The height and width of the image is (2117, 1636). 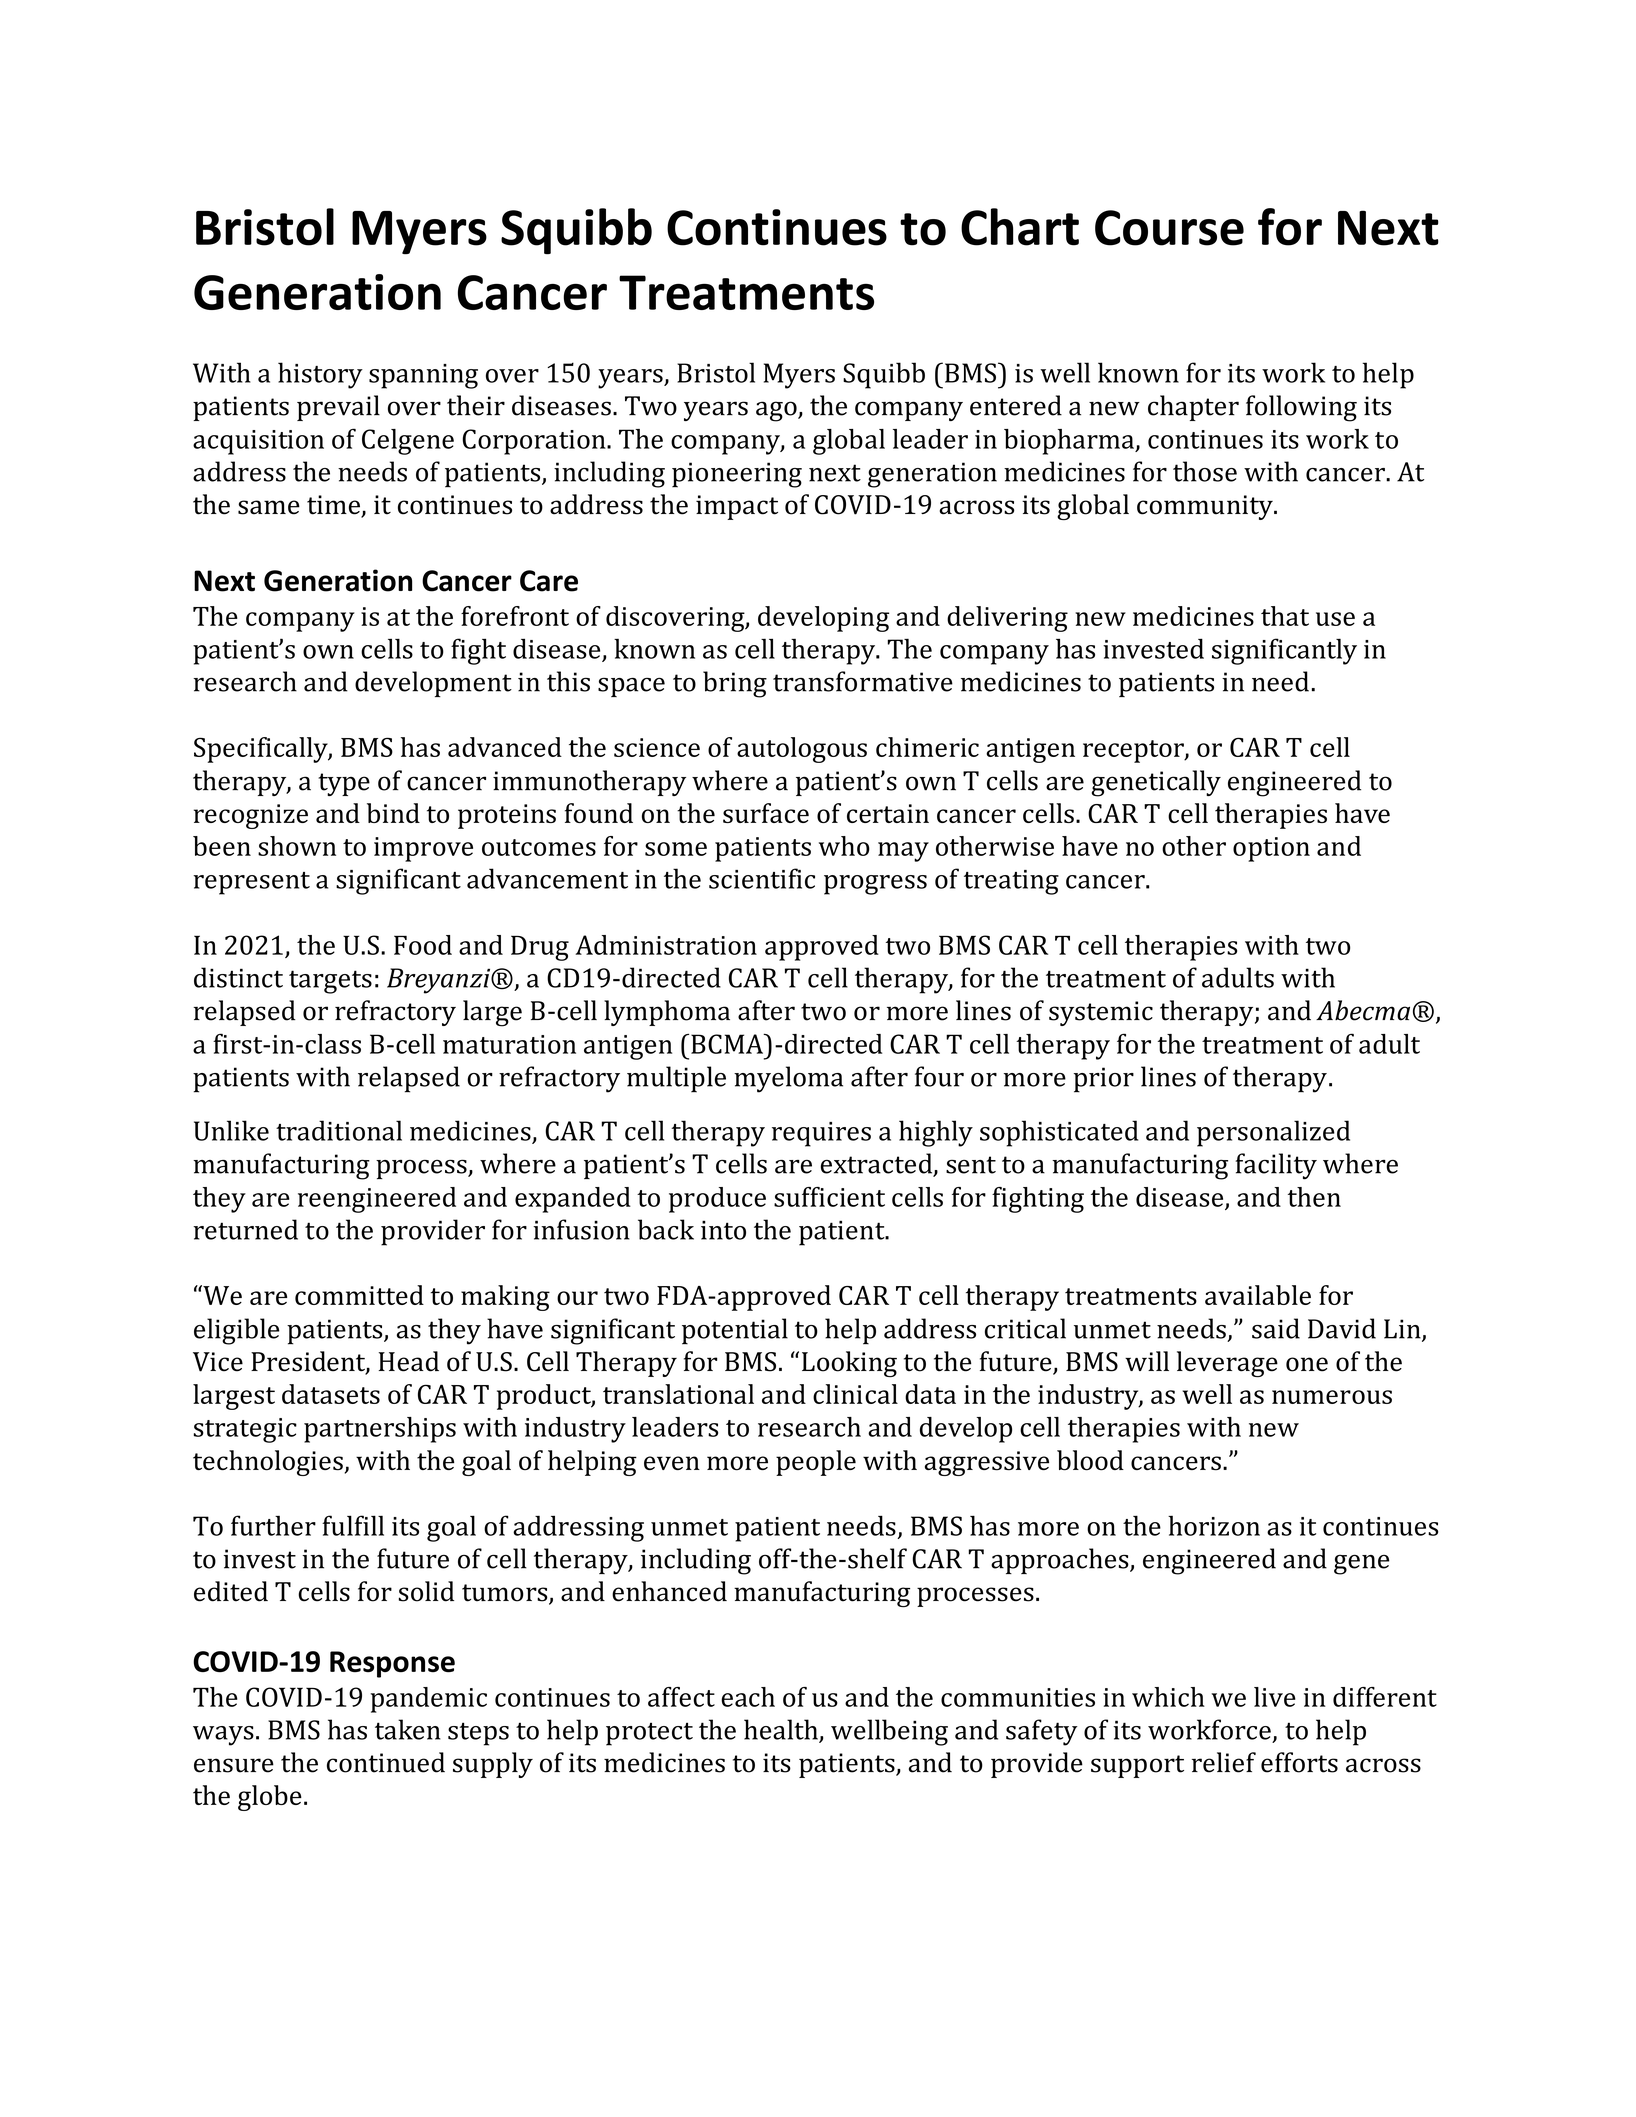 I want to click on targets, so click(x=330, y=982).
